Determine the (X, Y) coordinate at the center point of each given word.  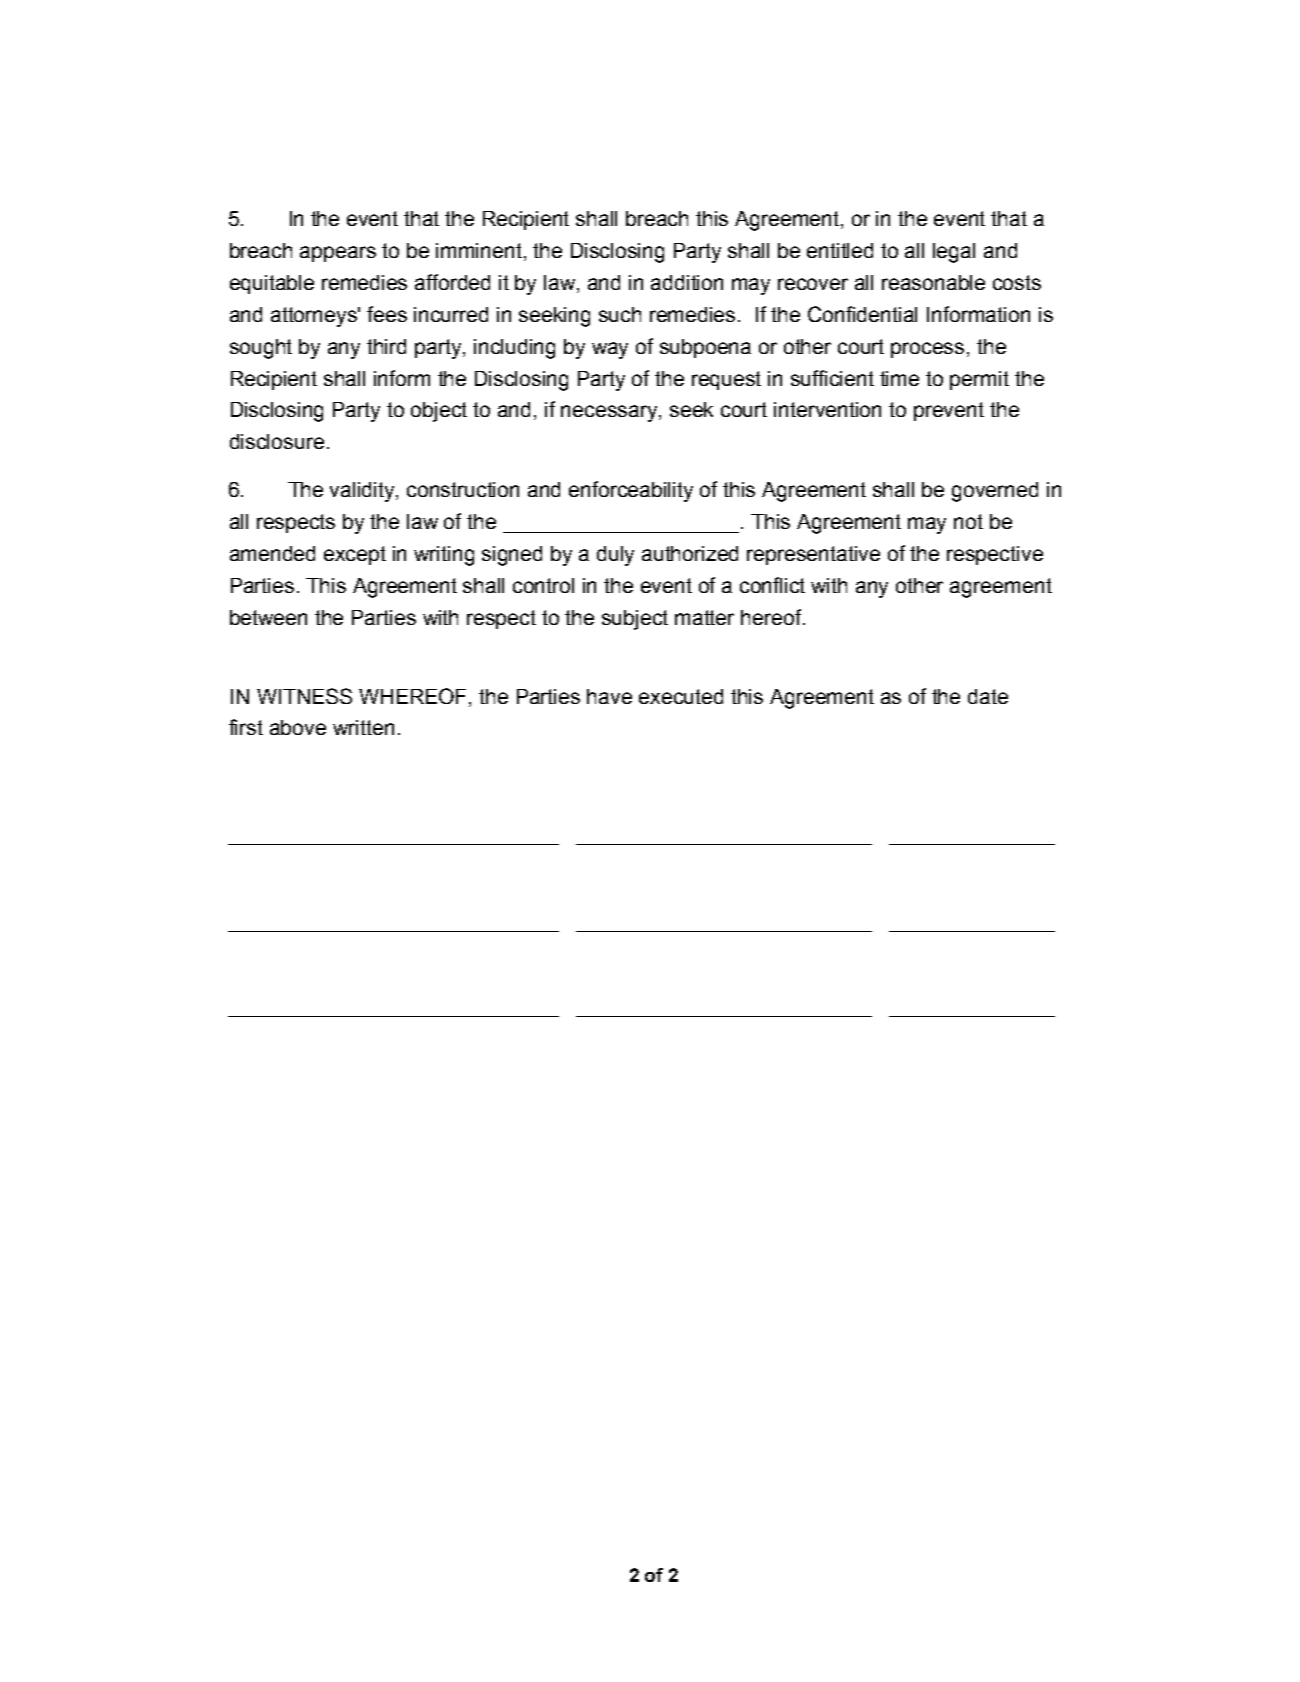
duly (615, 556)
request (726, 380)
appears (338, 254)
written (363, 727)
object (439, 412)
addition (687, 282)
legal (954, 253)
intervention (827, 409)
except (355, 555)
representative (813, 555)
